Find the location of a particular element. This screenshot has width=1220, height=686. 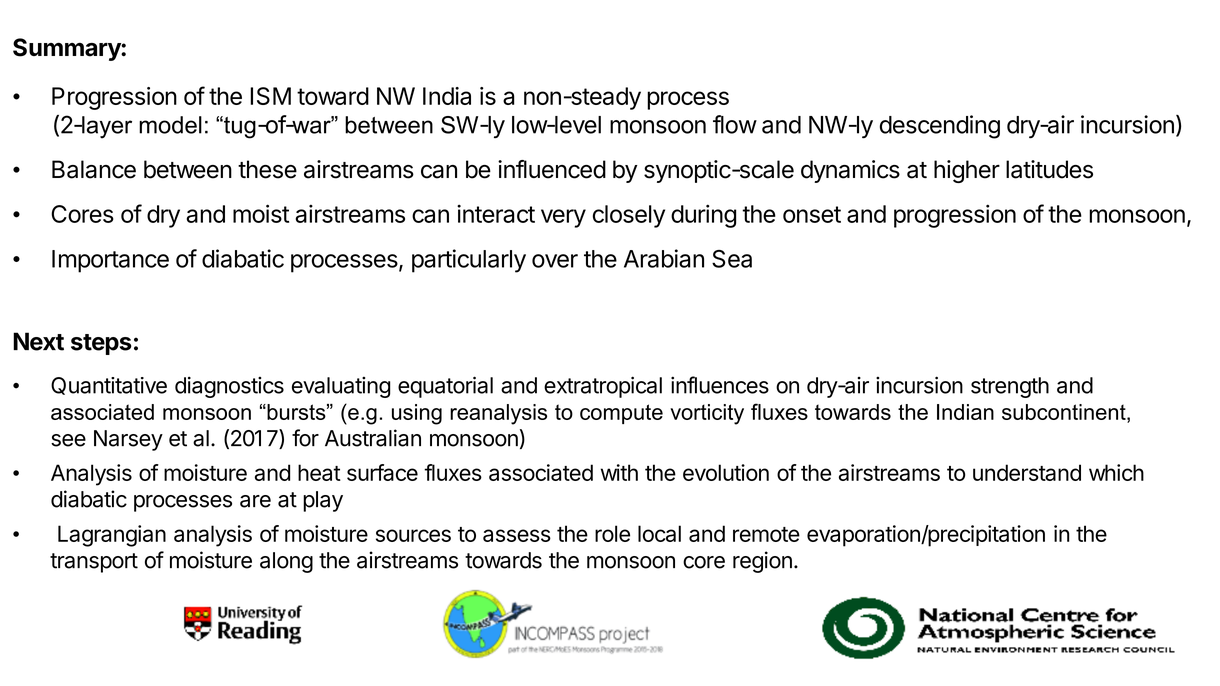

steps is located at coordinates (101, 344).
